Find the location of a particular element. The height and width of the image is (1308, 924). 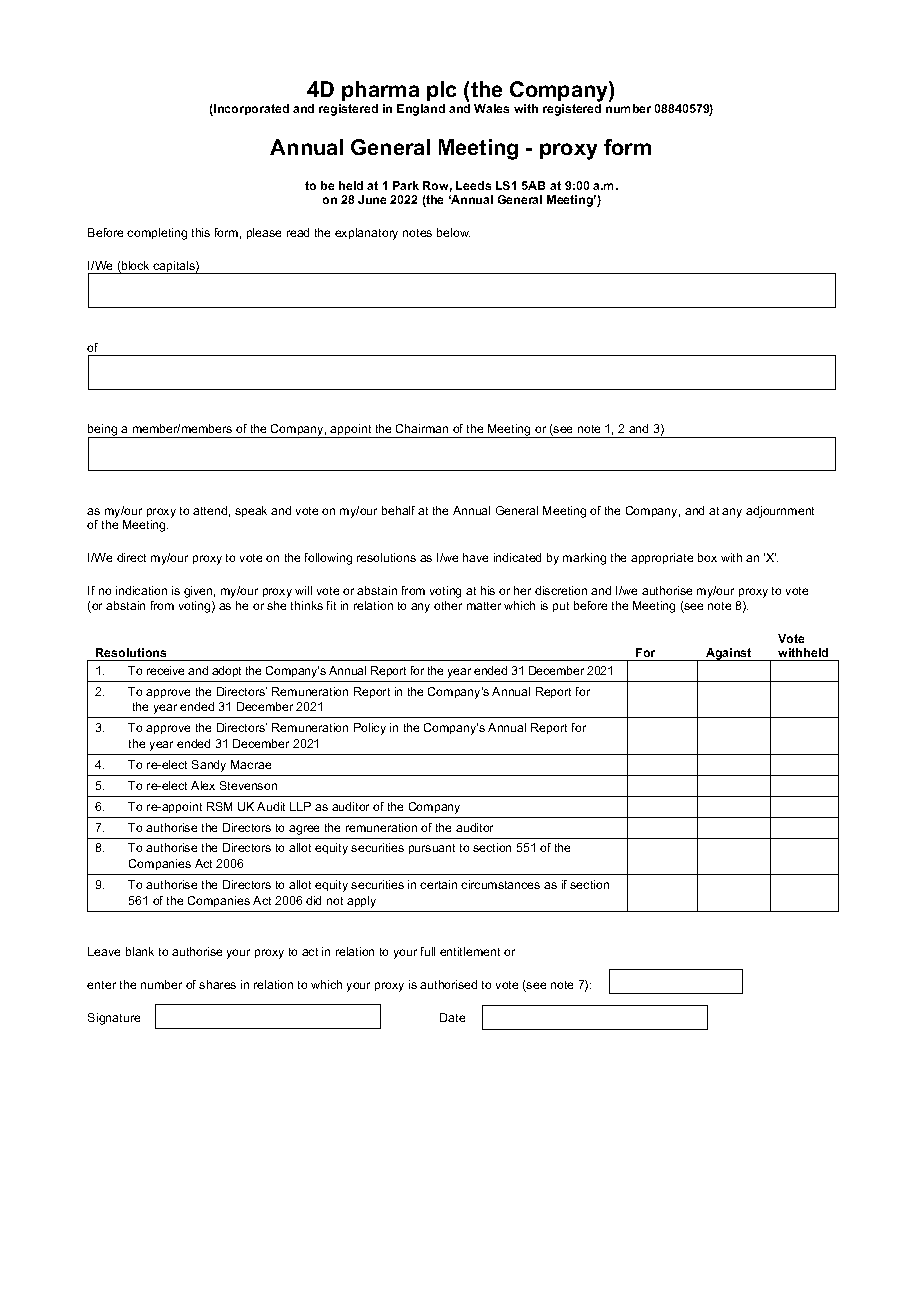

Against is located at coordinates (729, 654).
